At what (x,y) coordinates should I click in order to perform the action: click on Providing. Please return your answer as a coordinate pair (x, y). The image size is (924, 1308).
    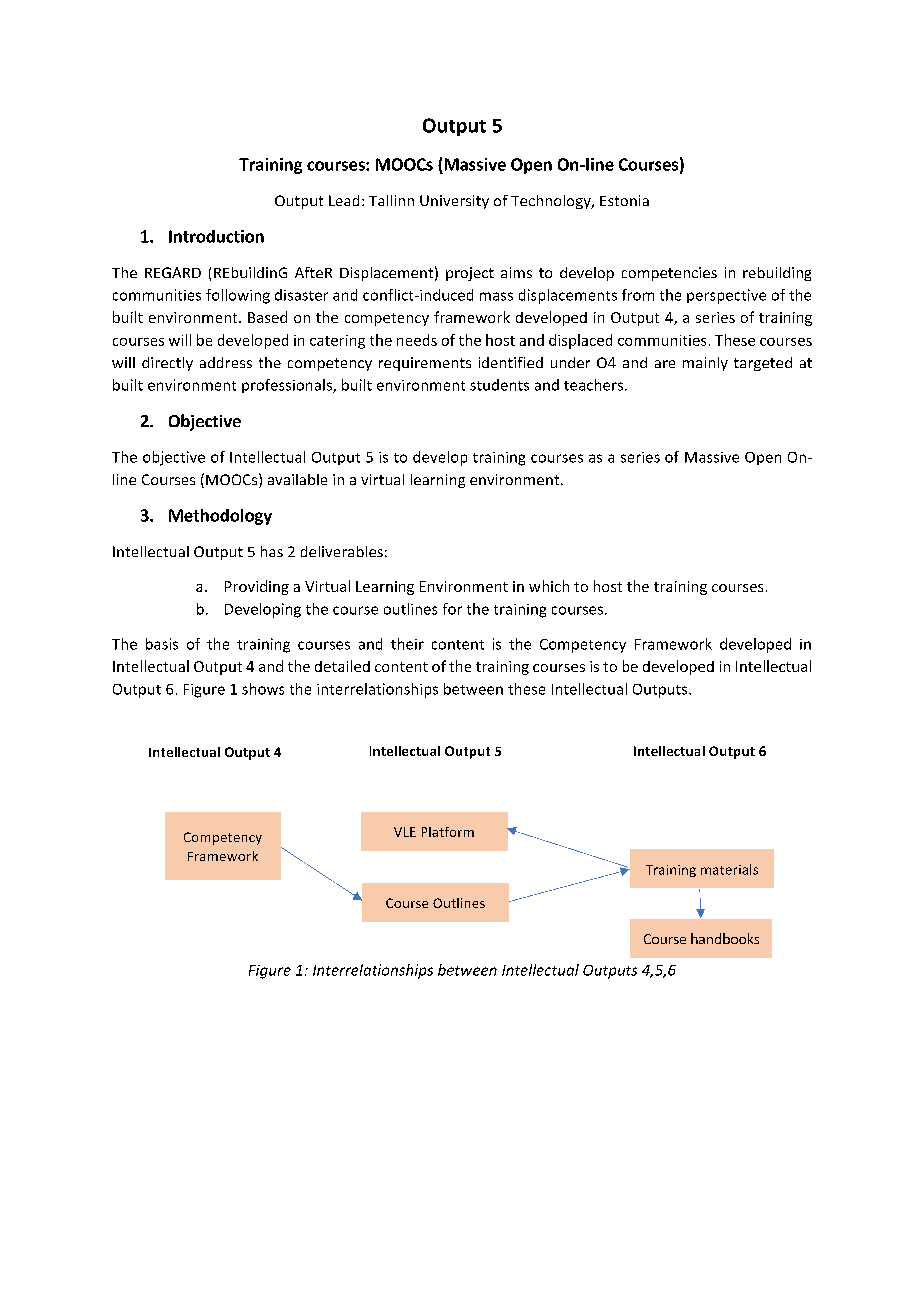
    Looking at the image, I should click on (257, 587).
